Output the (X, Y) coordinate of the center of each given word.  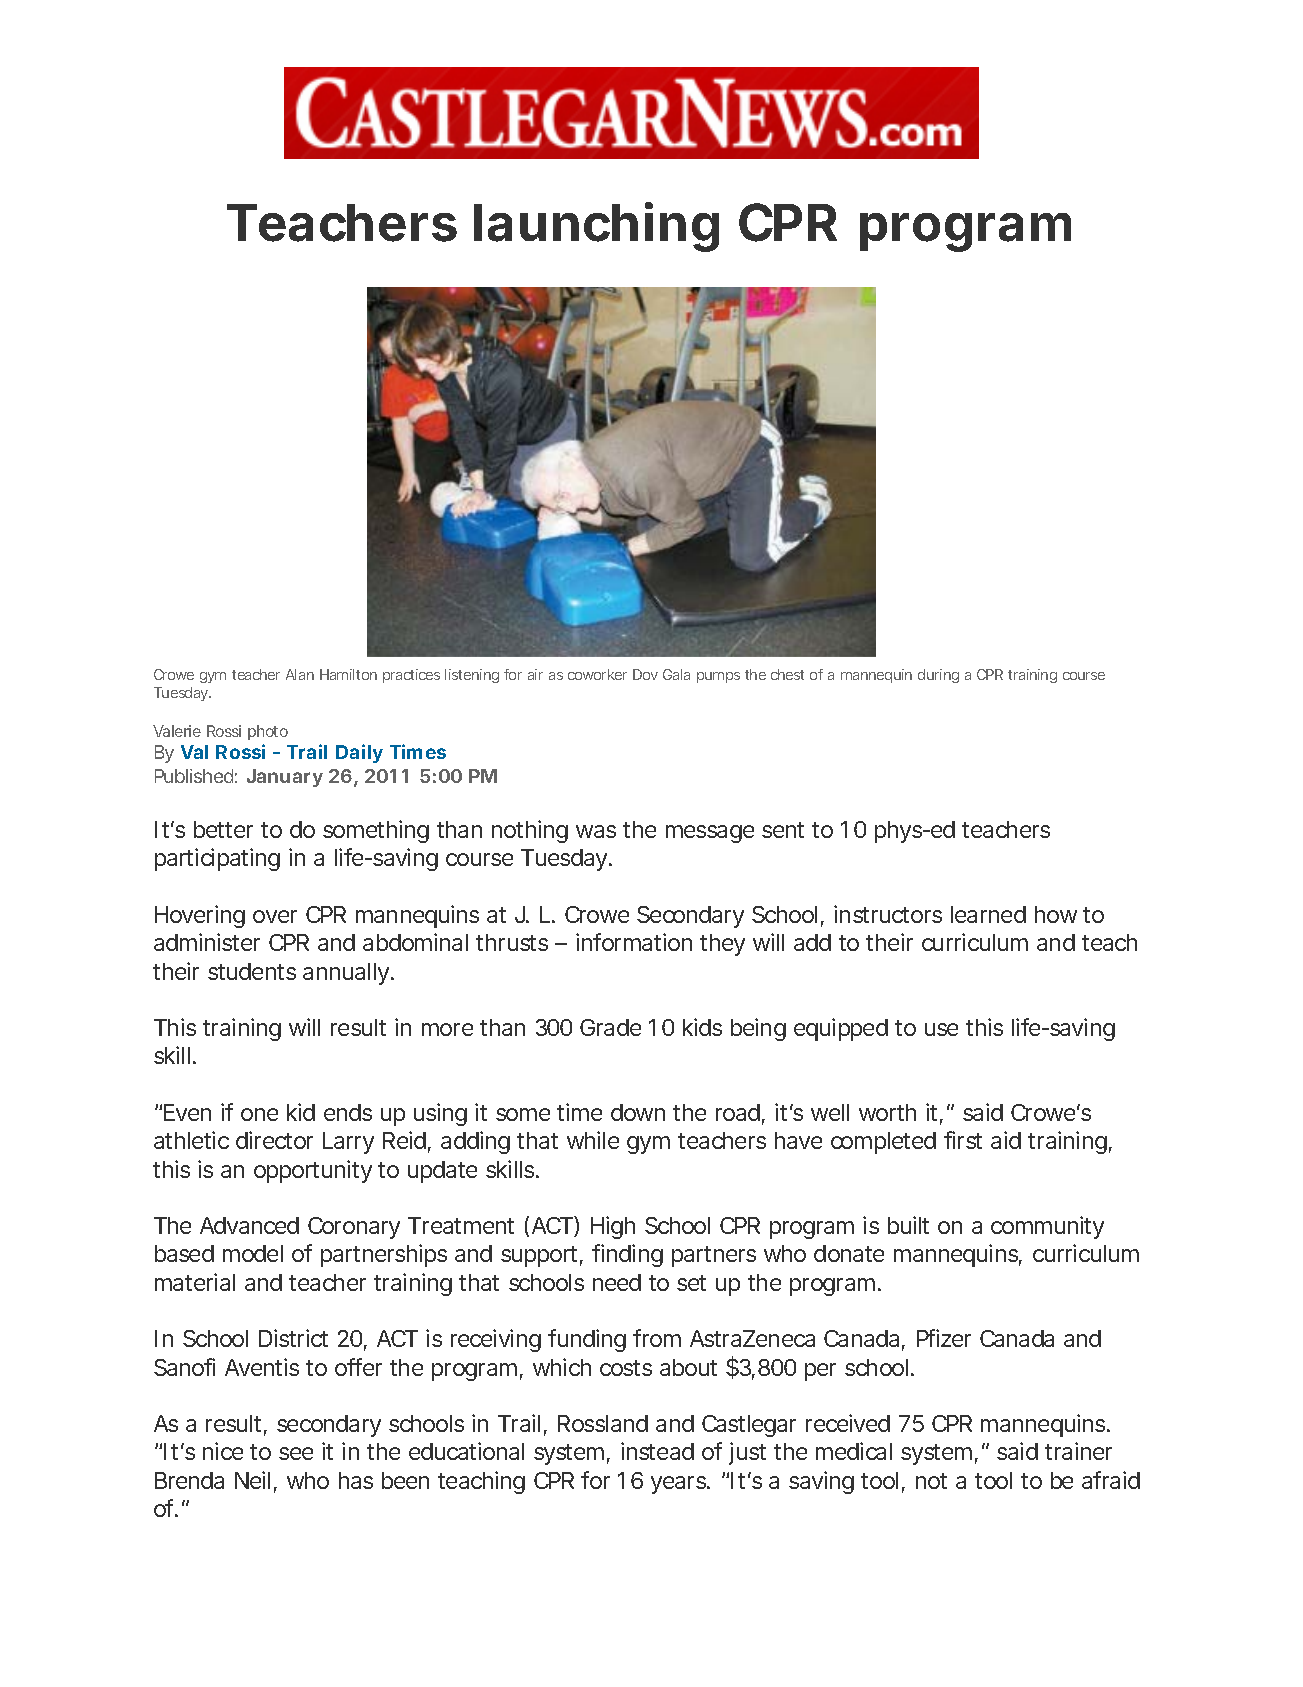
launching (596, 227)
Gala (676, 674)
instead (657, 1451)
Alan (300, 674)
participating (217, 859)
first (963, 1140)
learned (988, 914)
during (938, 676)
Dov (645, 674)
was (596, 831)
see (296, 1453)
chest (787, 674)
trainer (1078, 1451)
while (593, 1140)
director (274, 1140)
